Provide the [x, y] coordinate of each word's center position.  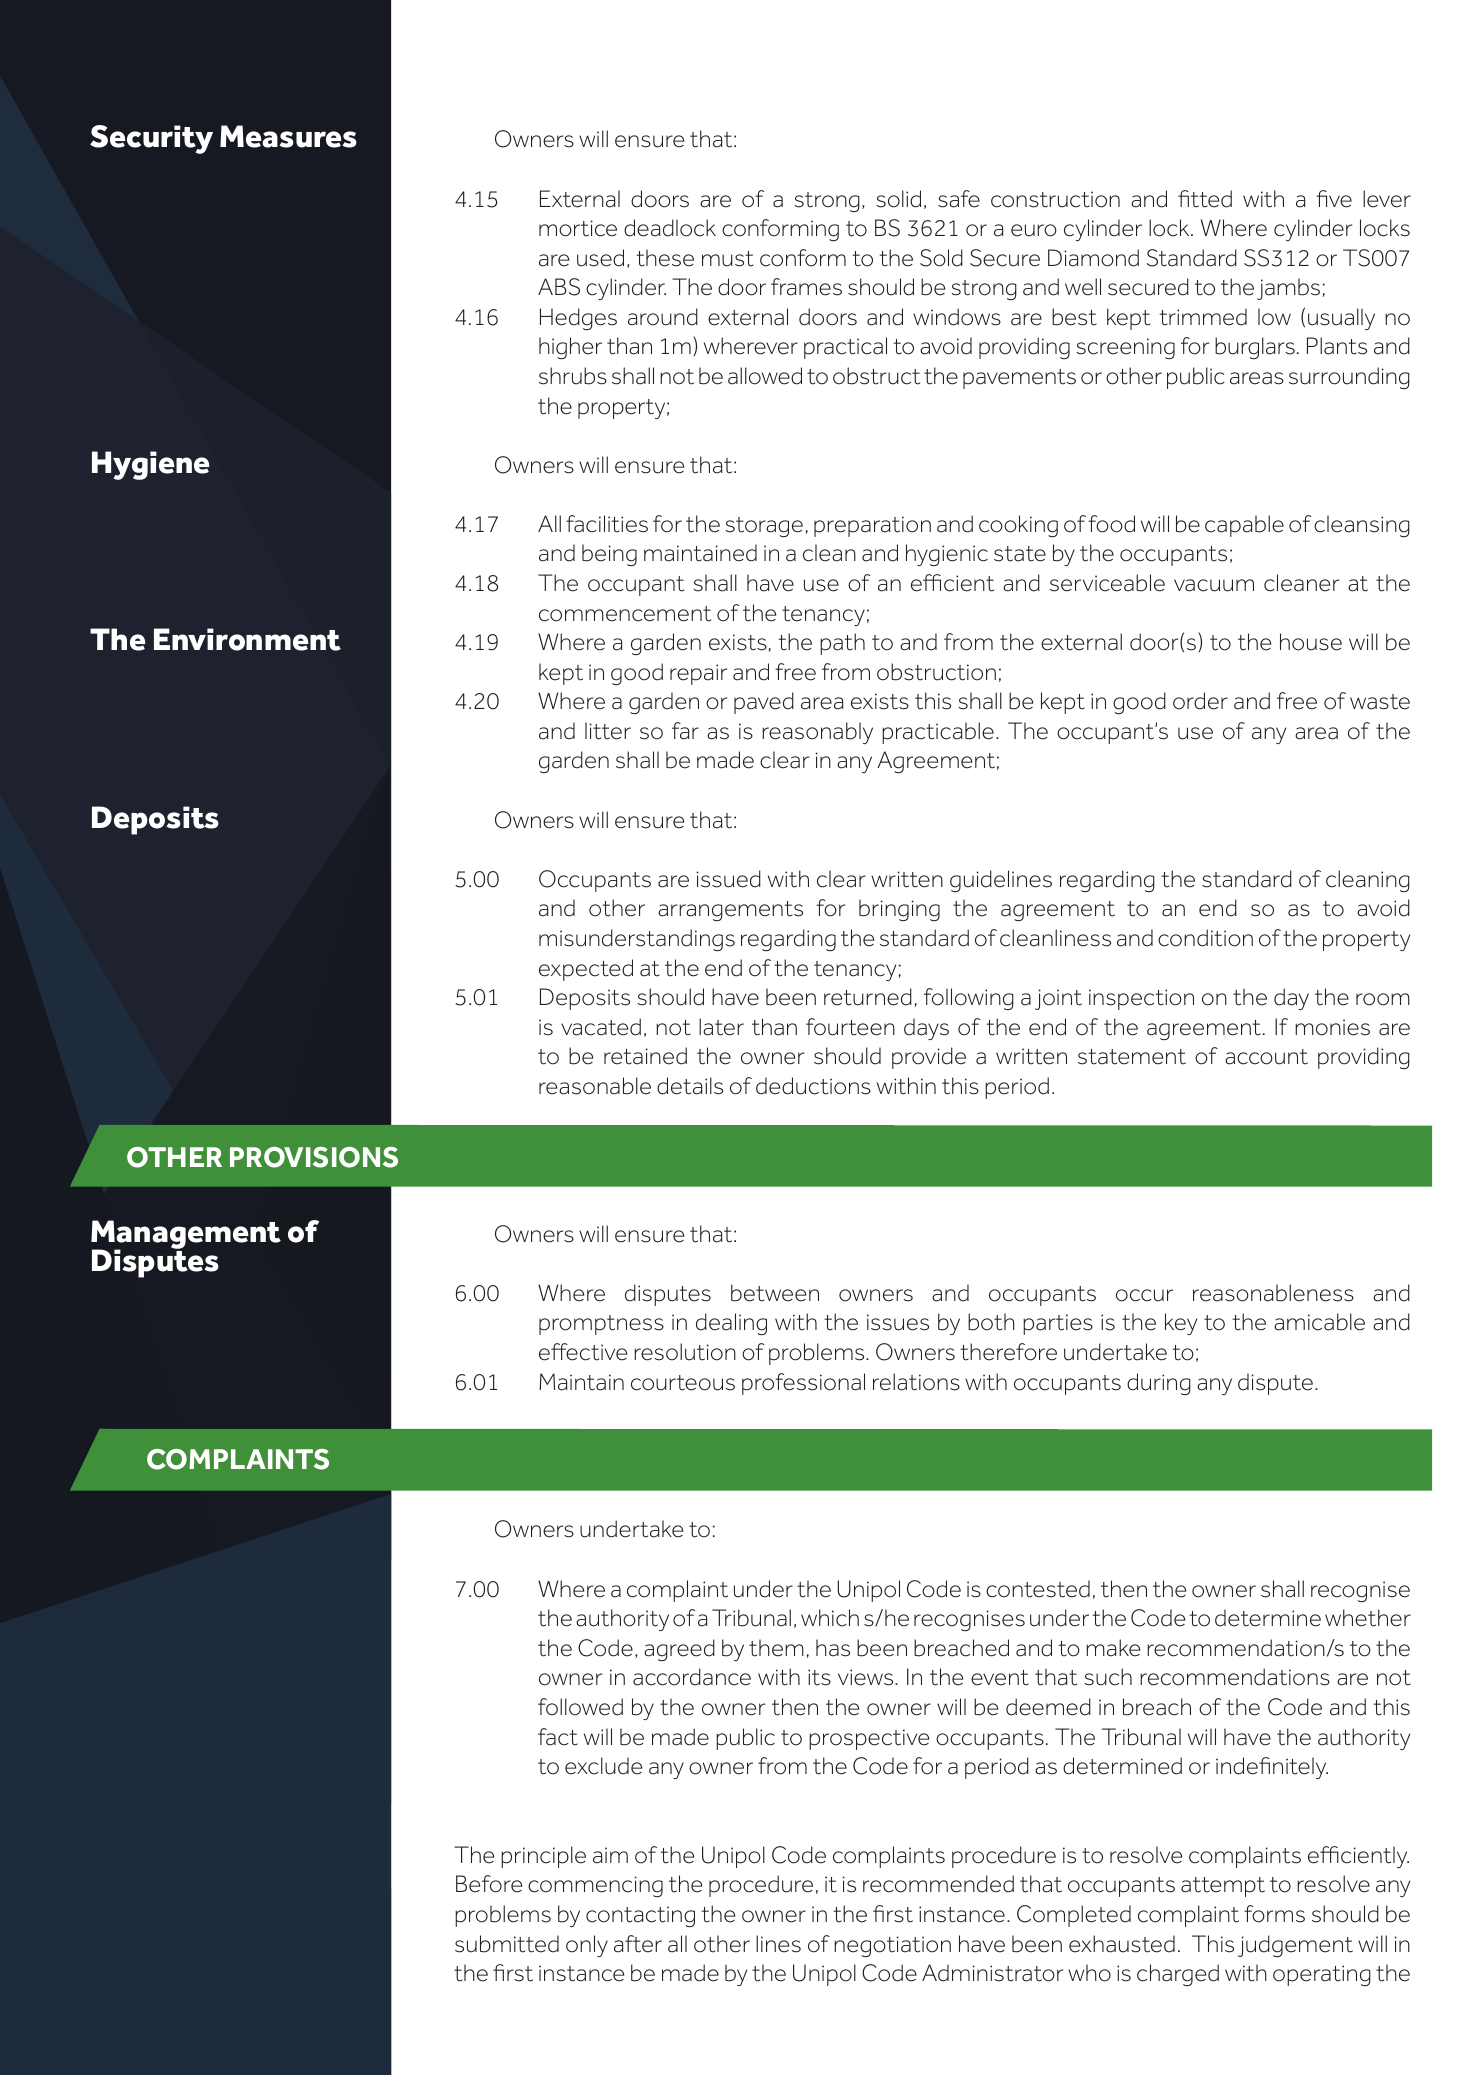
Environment [247, 639]
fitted [1205, 199]
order [1200, 701]
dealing [731, 1324]
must [728, 259]
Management [186, 1235]
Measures [288, 136]
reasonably [817, 733]
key [1181, 1324]
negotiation [892, 1946]
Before [489, 1884]
